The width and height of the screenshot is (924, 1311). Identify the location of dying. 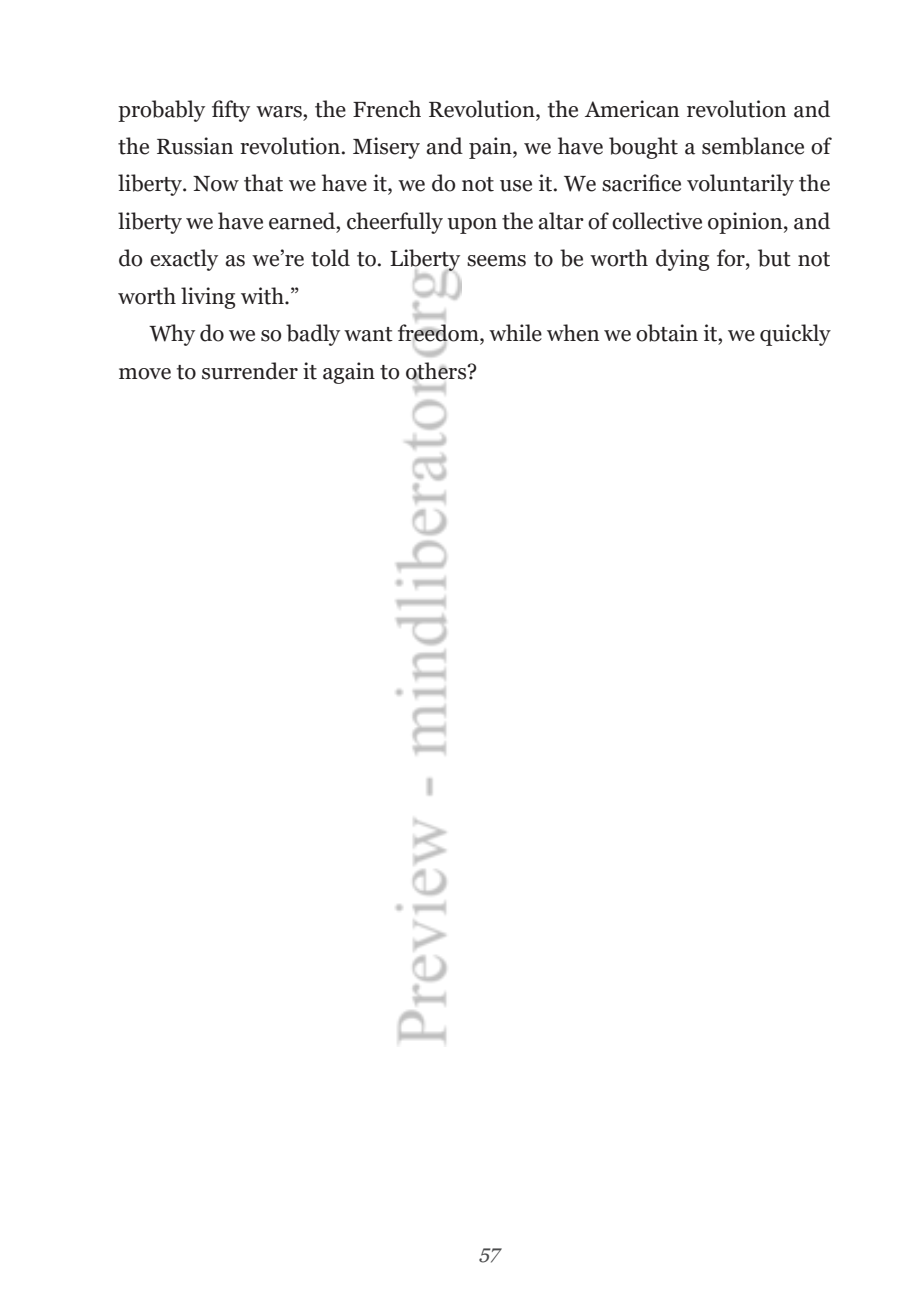
(682, 260).
